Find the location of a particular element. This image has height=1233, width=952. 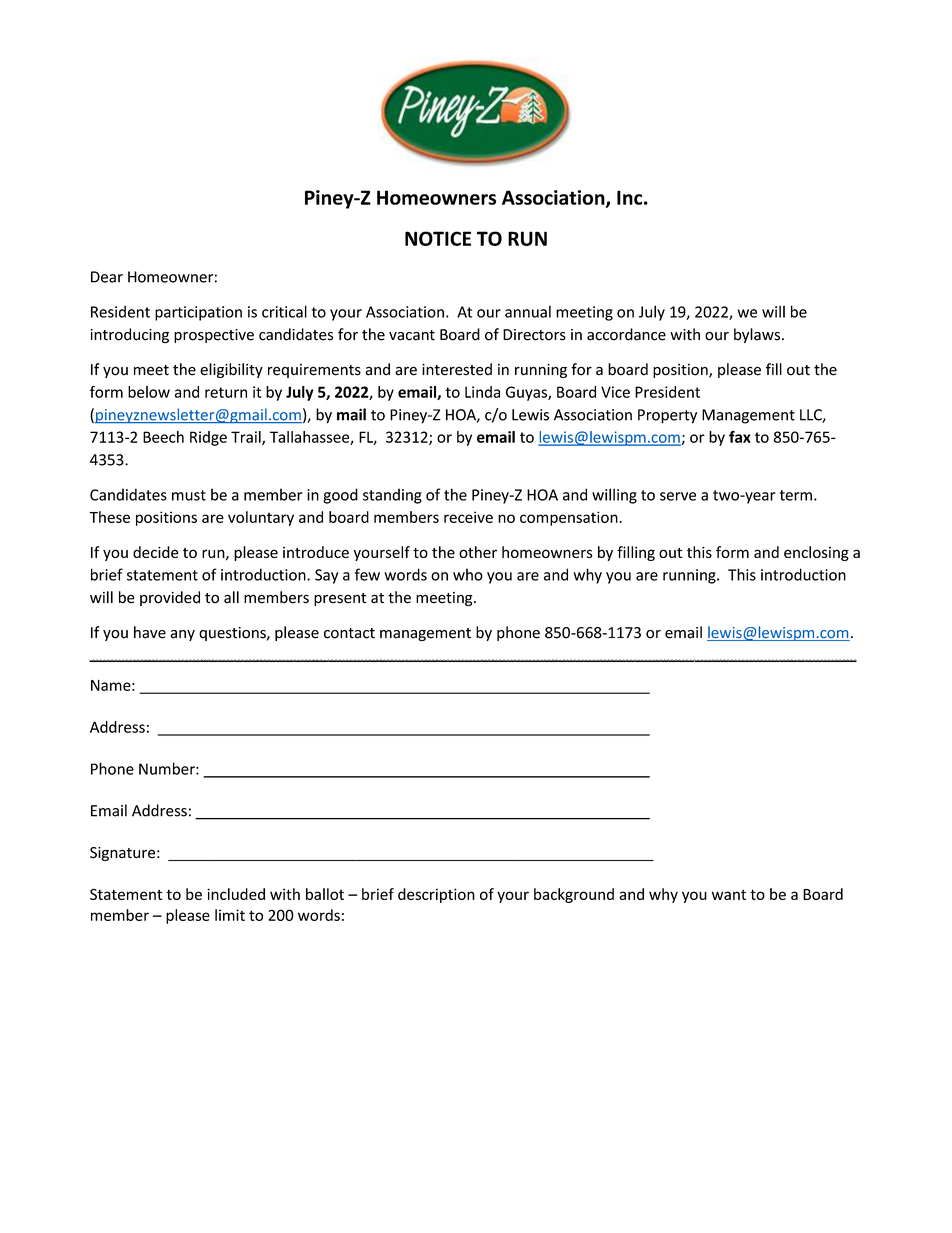

Dear is located at coordinates (107, 277).
